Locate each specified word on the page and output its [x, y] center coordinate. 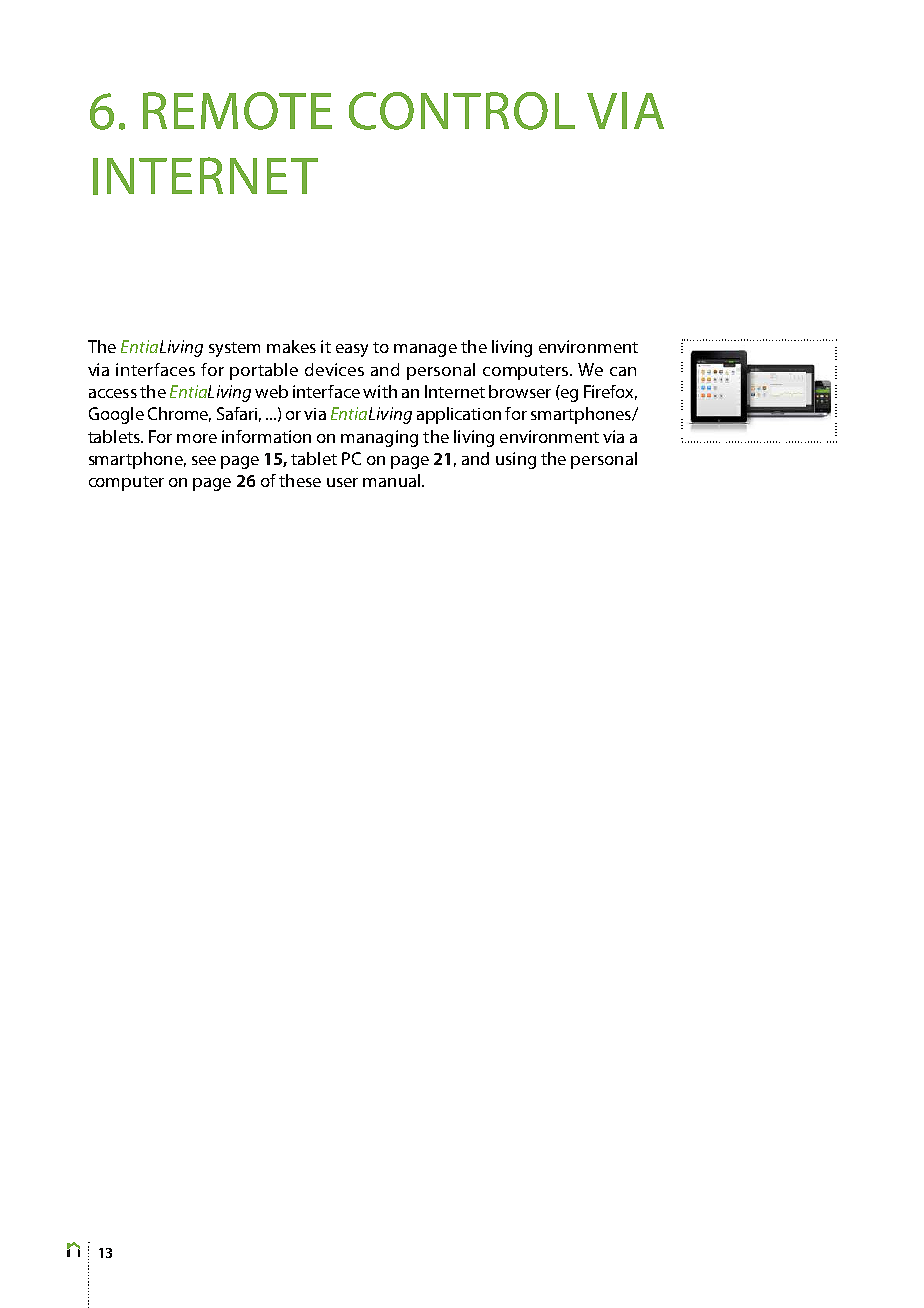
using [516, 460]
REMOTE [237, 111]
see [204, 460]
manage [425, 350]
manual [391, 480]
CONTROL [462, 111]
